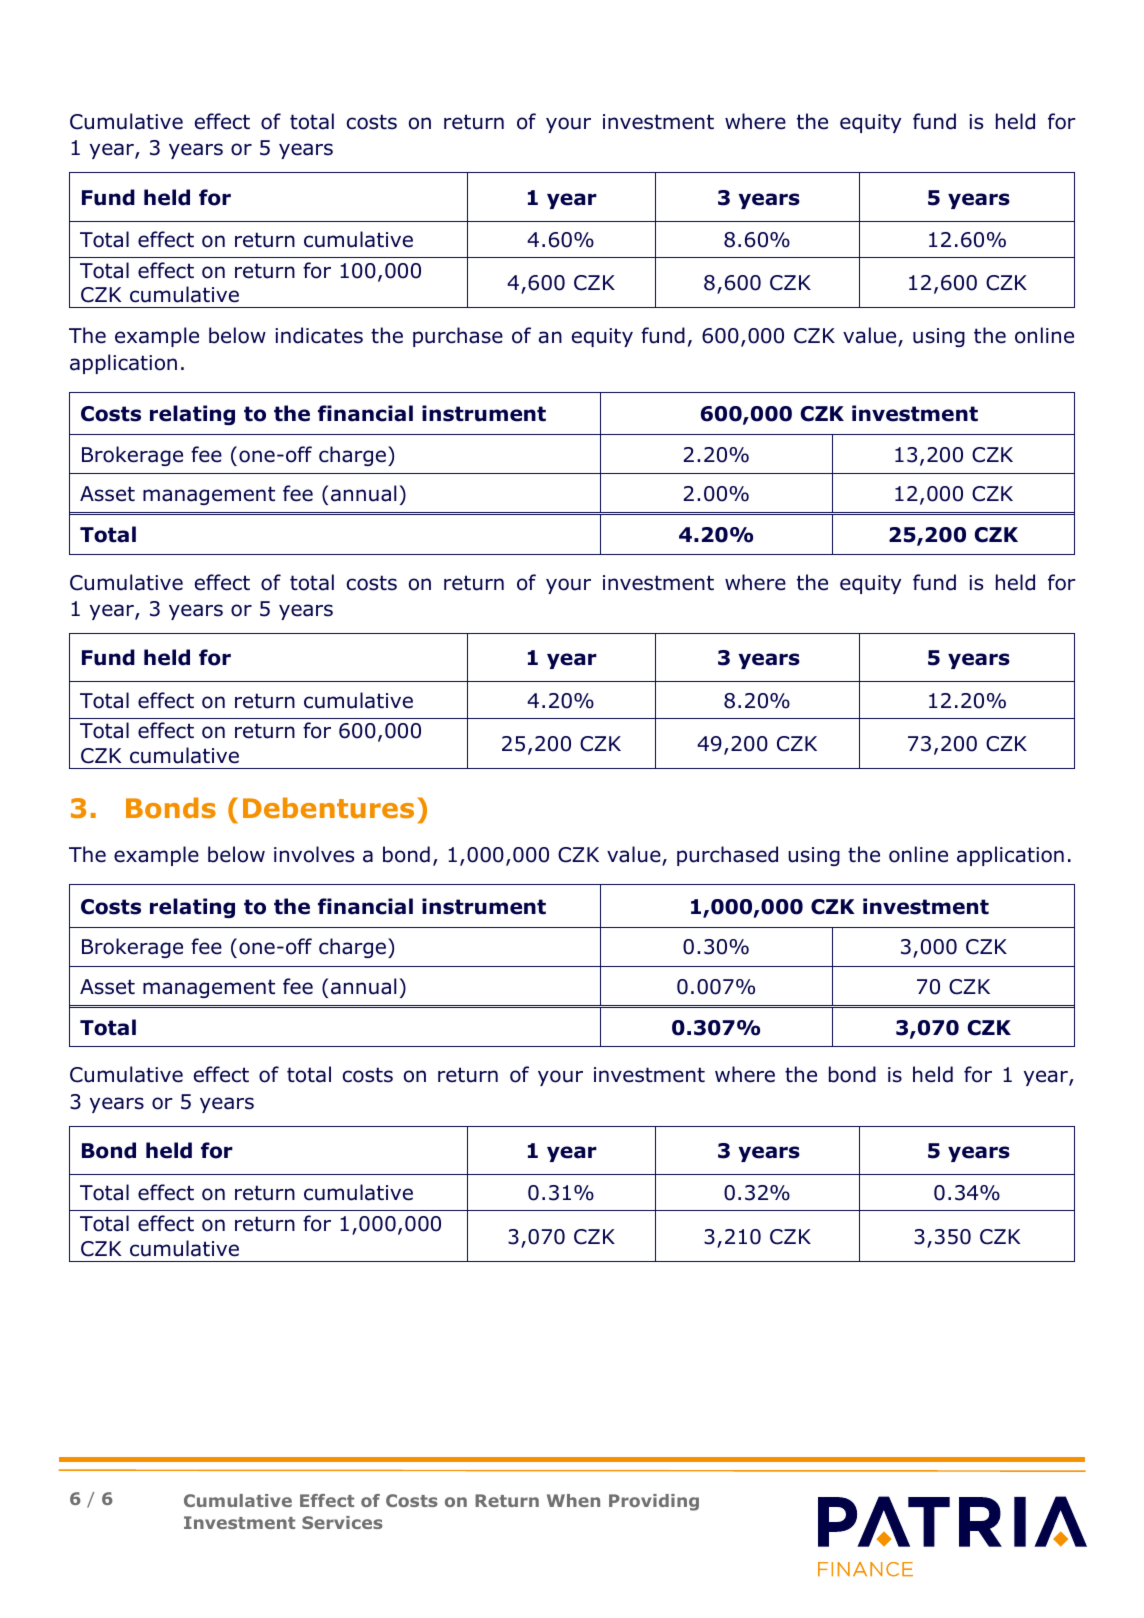 The height and width of the page is (1618, 1144). What do you see at coordinates (573, 1500) in the page?
I see `When` at bounding box center [573, 1500].
